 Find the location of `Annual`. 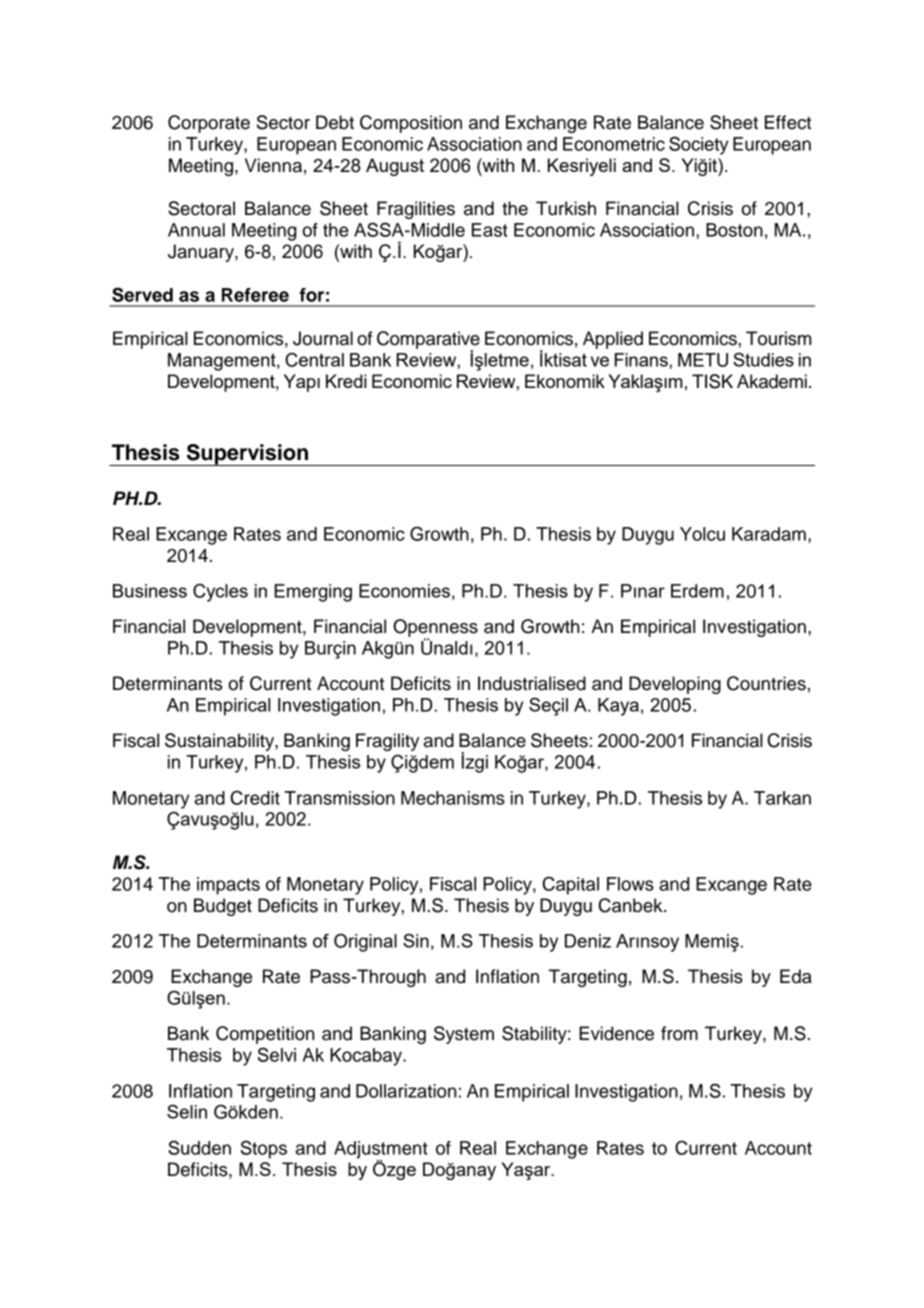

Annual is located at coordinates (196, 230).
